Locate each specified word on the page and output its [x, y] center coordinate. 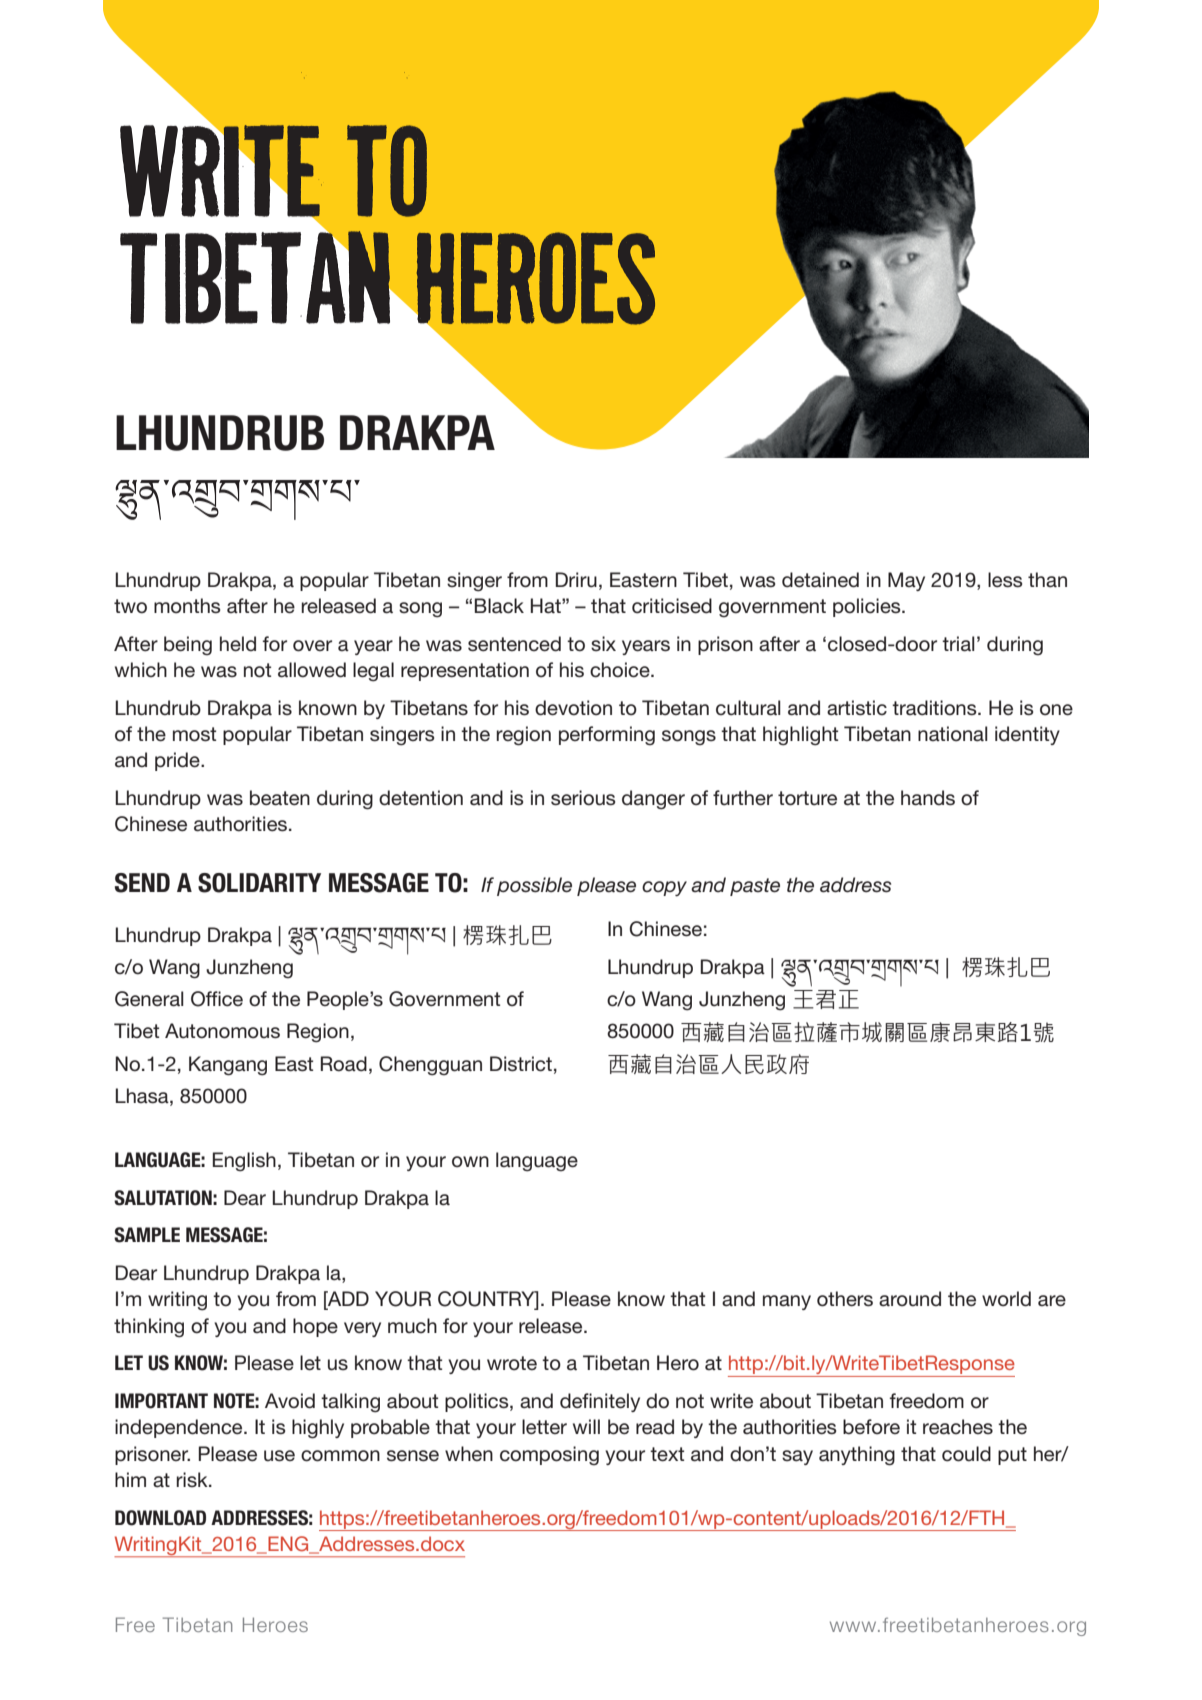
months [187, 606]
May [906, 581]
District [521, 1064]
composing [549, 1456]
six [603, 643]
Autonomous [222, 1031]
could [966, 1454]
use [279, 1456]
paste [755, 887]
